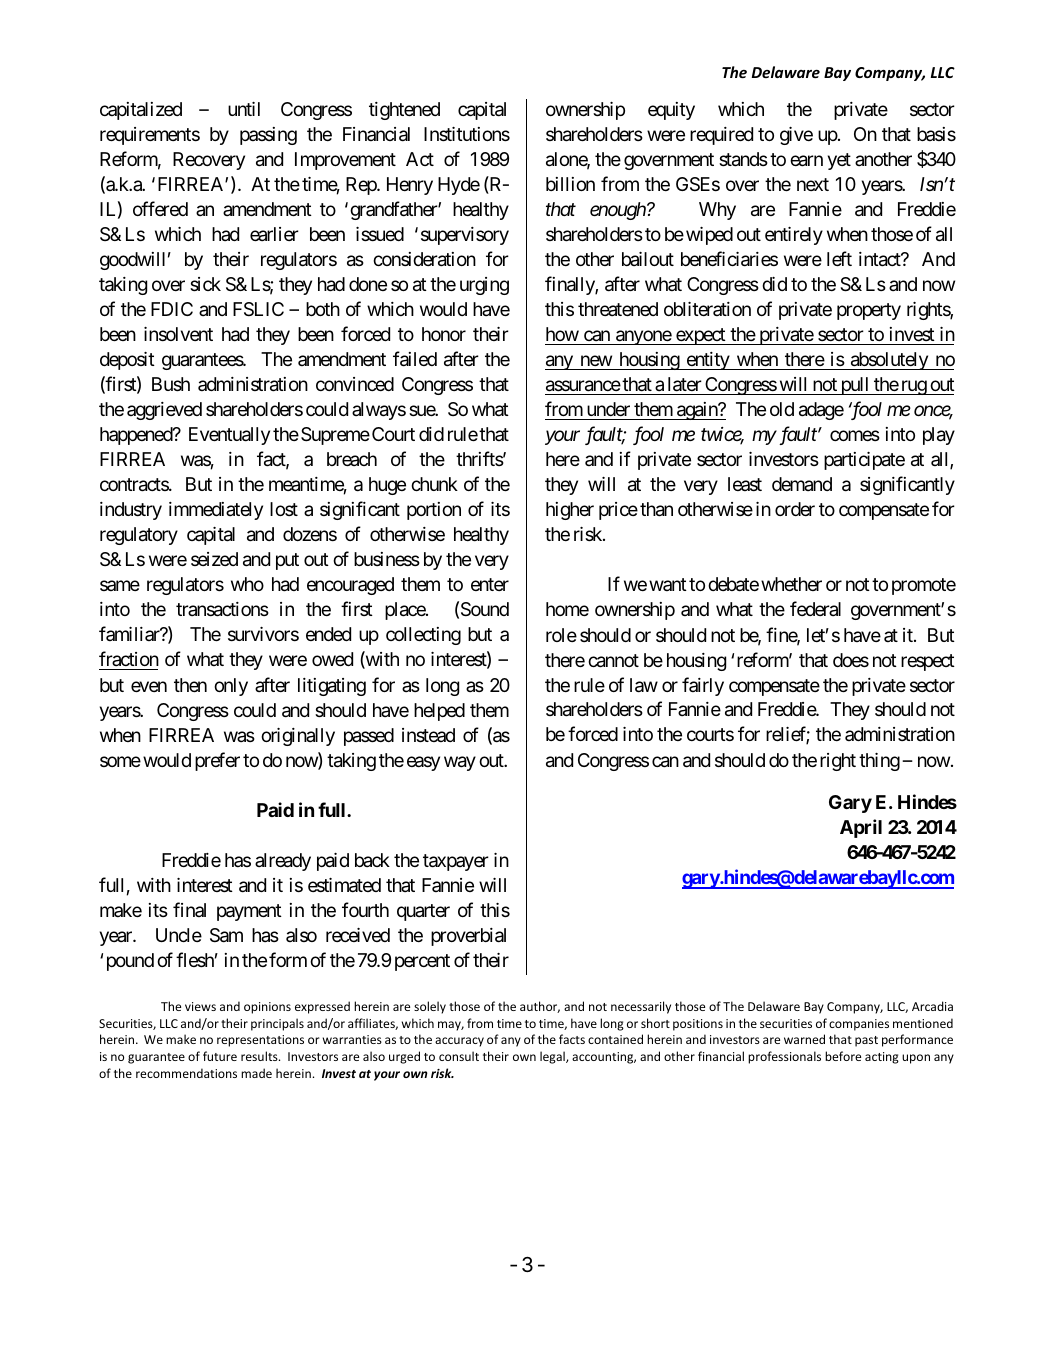 The height and width of the screenshot is (1363, 1053). I want to click on under, so click(608, 409).
